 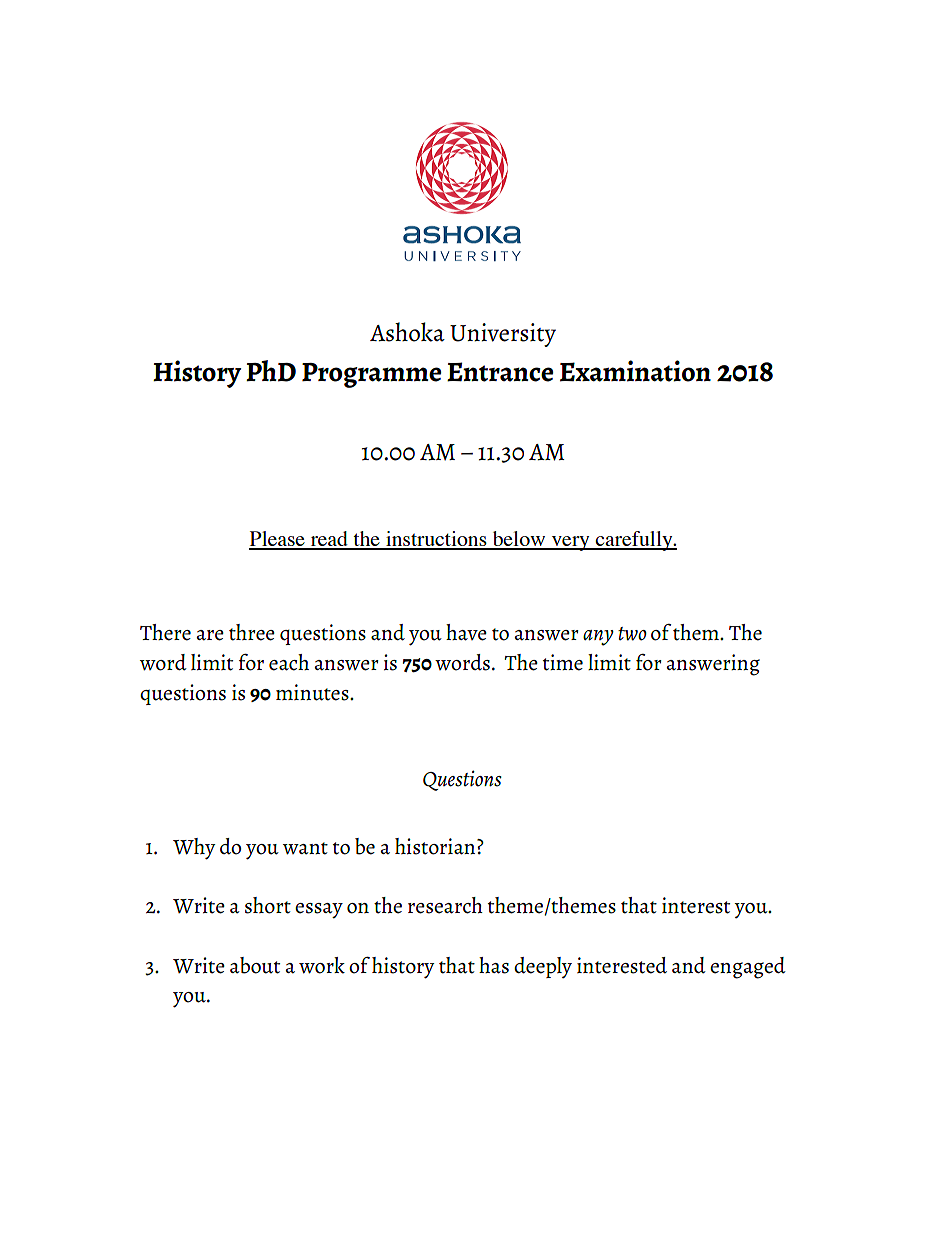 What do you see at coordinates (466, 632) in the document?
I see `have` at bounding box center [466, 632].
